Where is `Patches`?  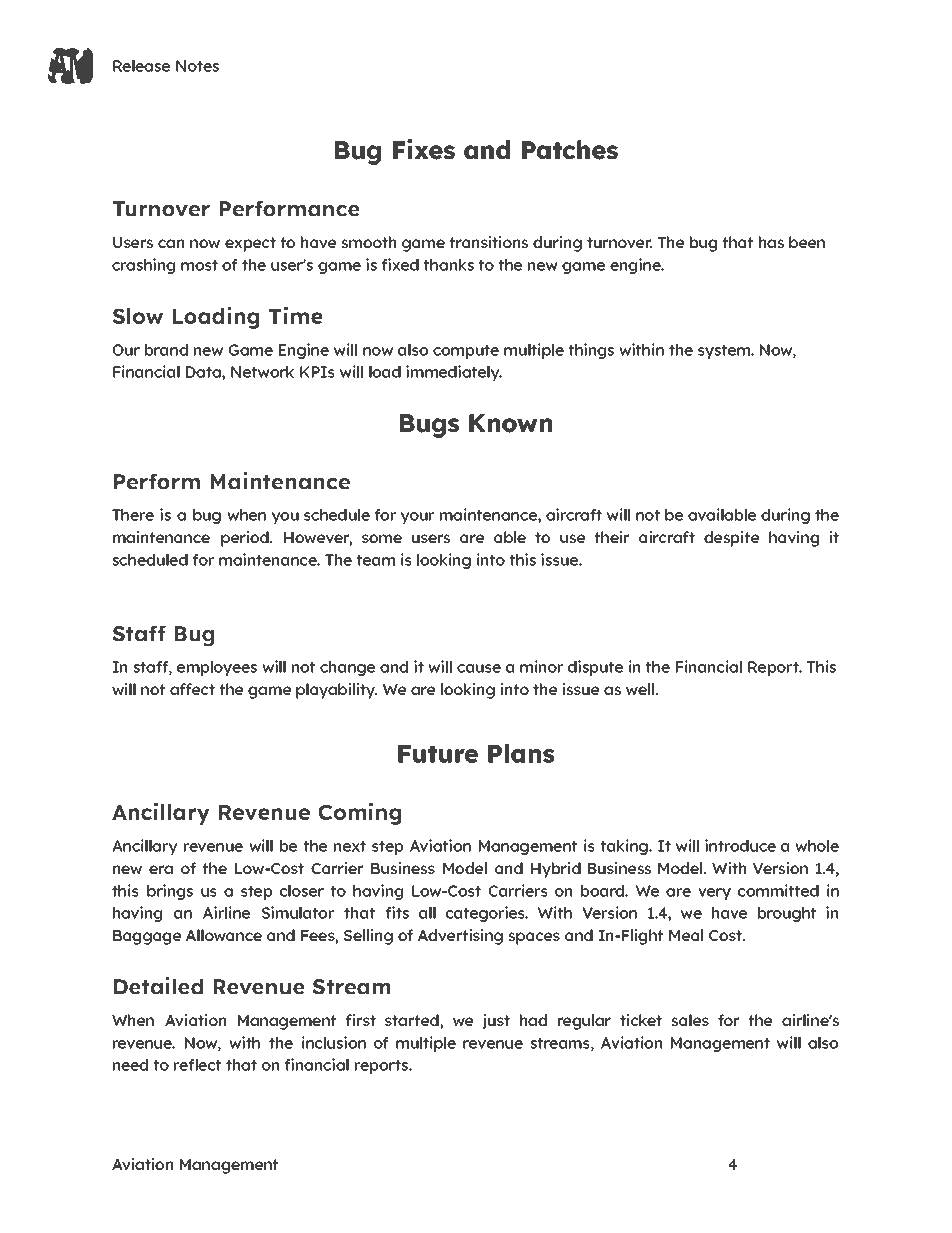 Patches is located at coordinates (570, 150).
